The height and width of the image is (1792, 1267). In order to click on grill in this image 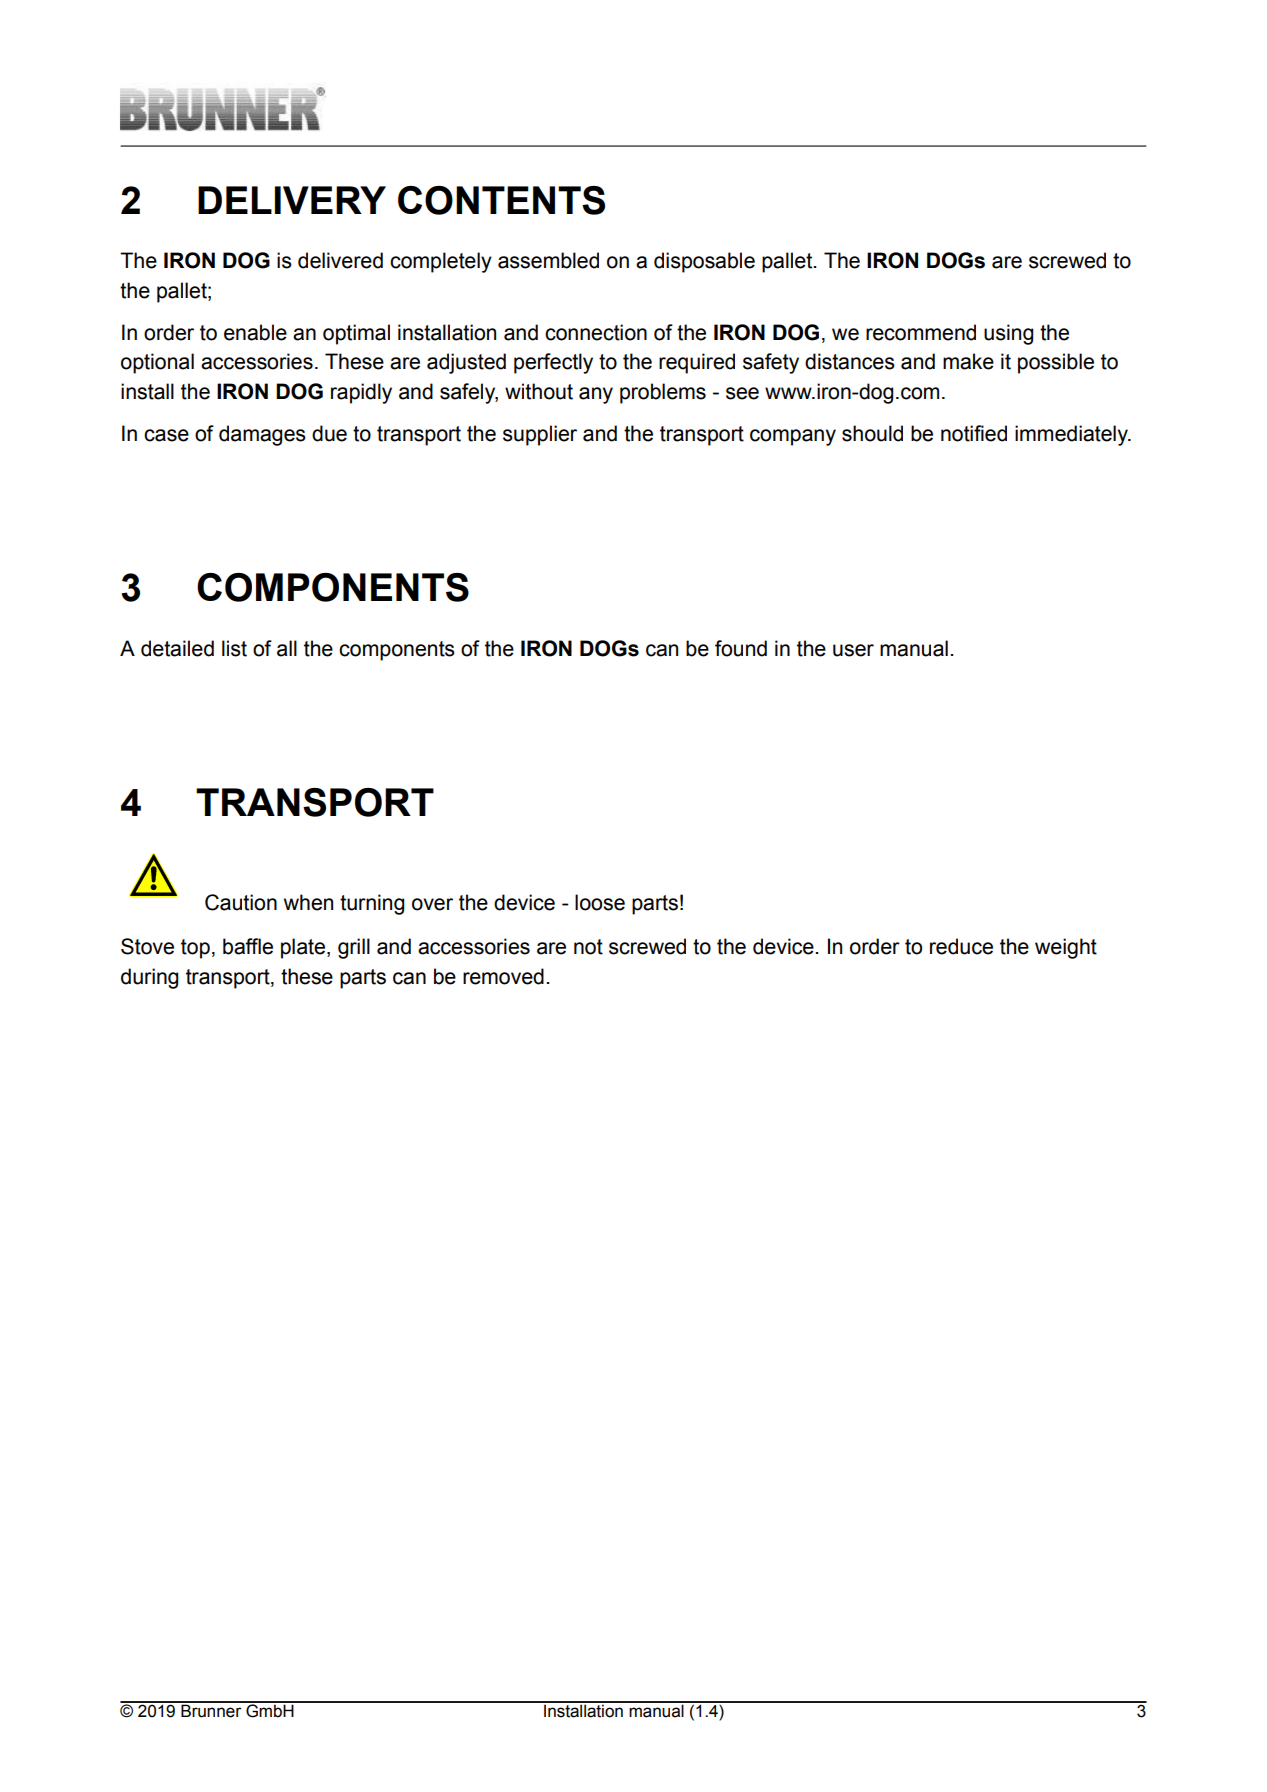, I will do `click(354, 948)`.
